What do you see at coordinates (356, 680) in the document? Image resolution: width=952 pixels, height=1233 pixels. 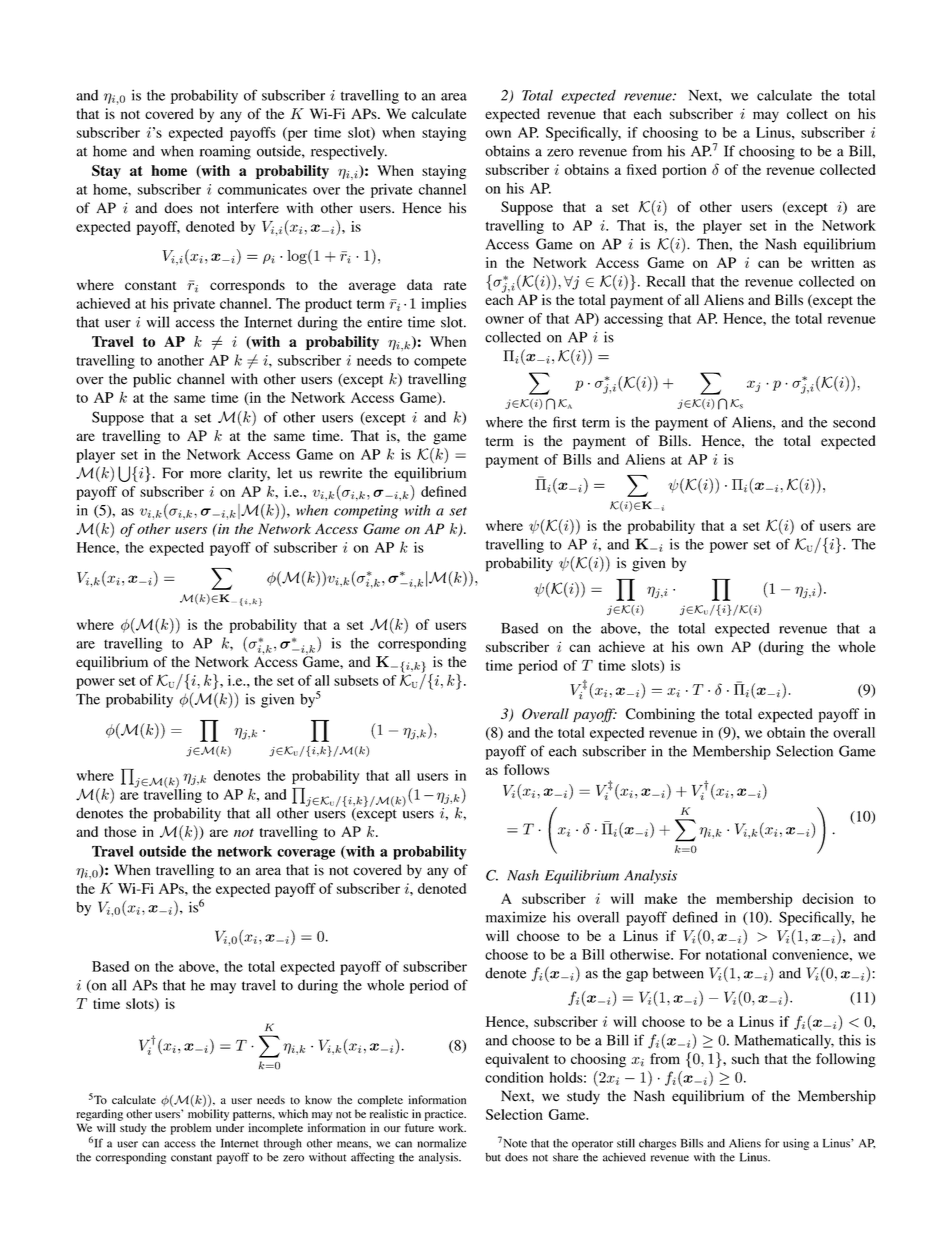 I see `subsets` at bounding box center [356, 680].
